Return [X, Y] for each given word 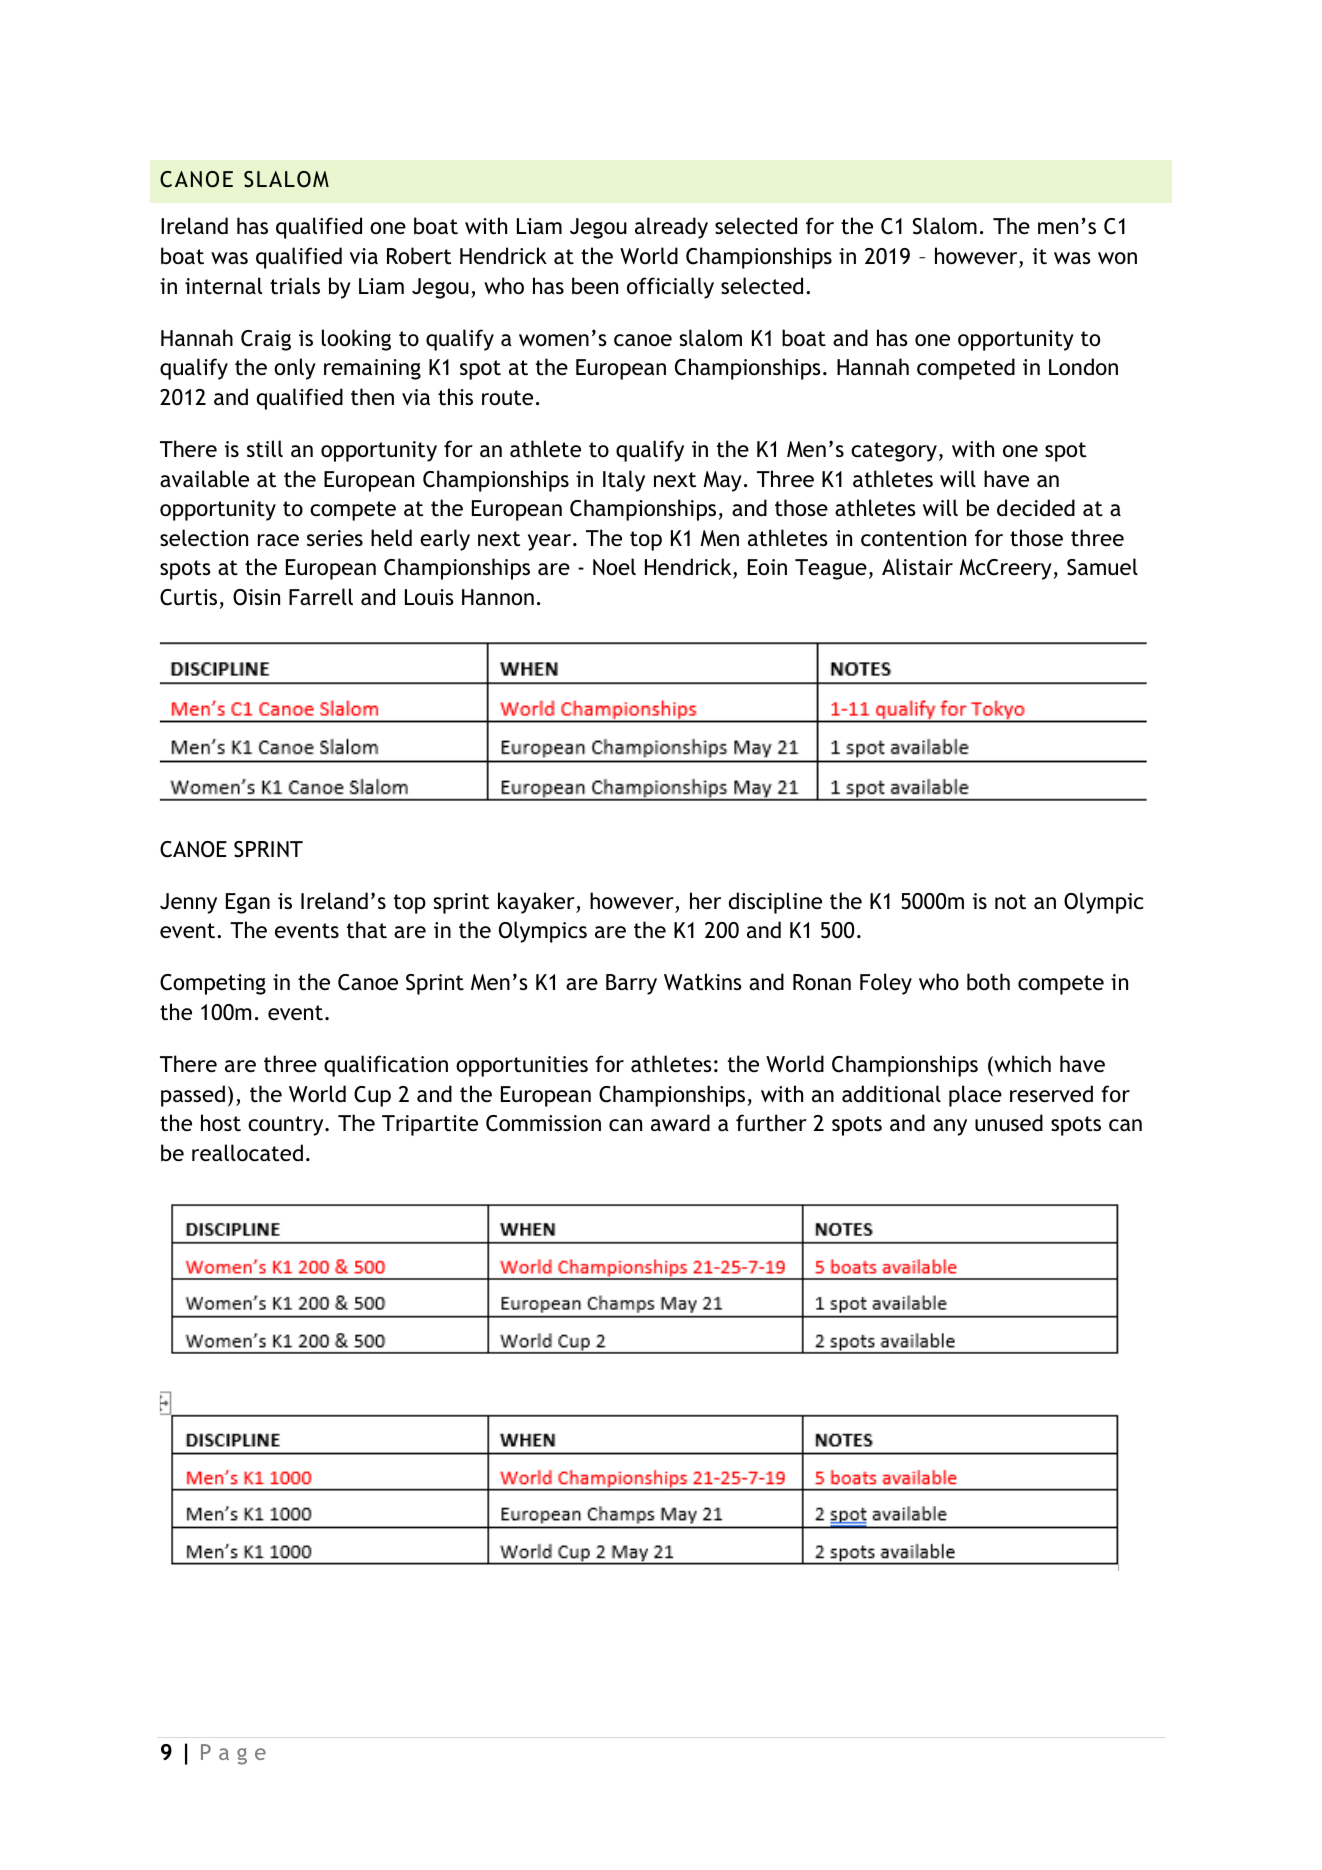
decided [1036, 508]
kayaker [537, 903]
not [1010, 902]
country [287, 1126]
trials [295, 286]
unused [1009, 1123]
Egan [248, 903]
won [1117, 258]
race [278, 540]
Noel [614, 566]
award [680, 1123]
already [671, 228]
